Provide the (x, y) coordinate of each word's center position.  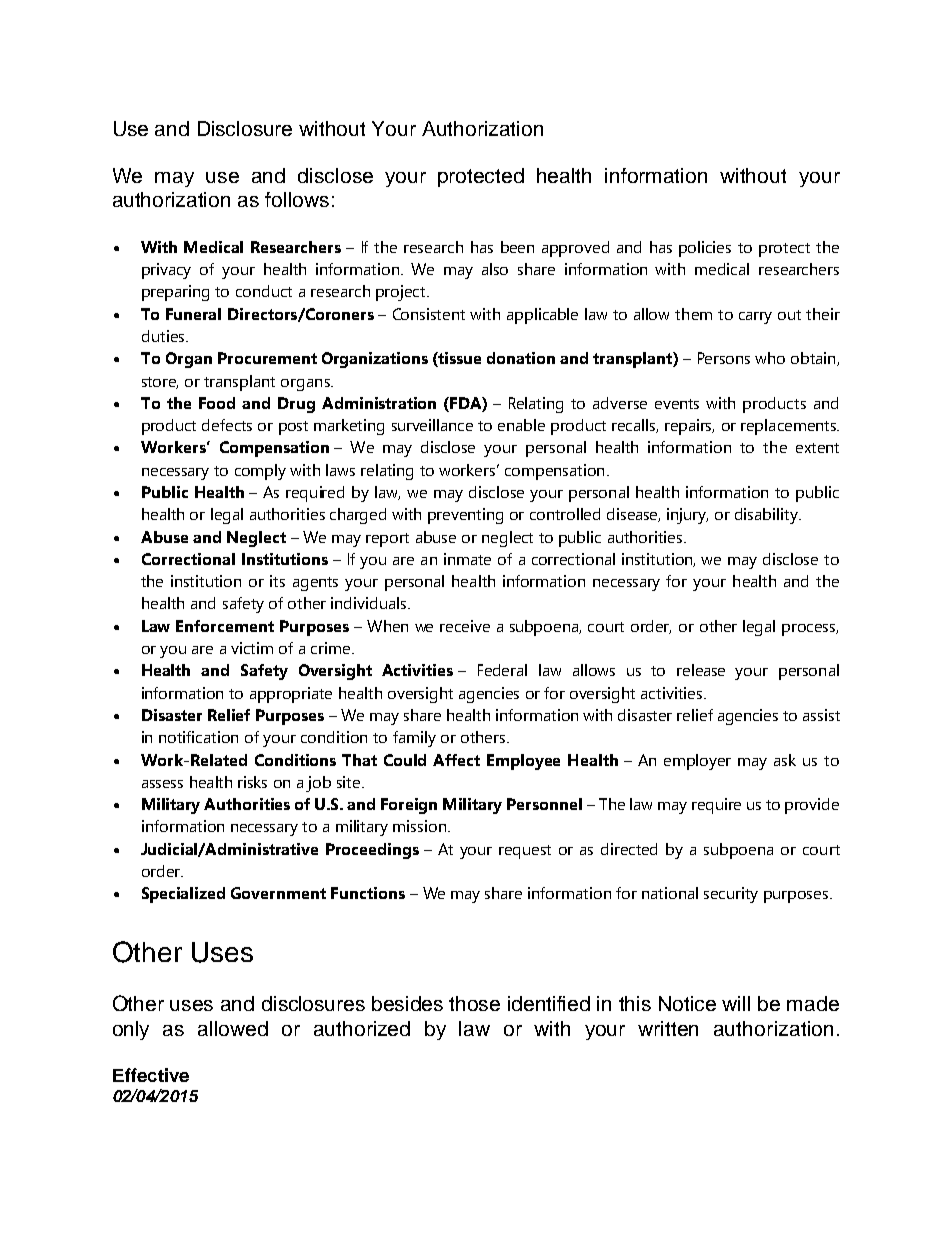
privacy (166, 271)
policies (705, 249)
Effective (151, 1075)
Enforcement (225, 626)
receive (465, 626)
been (517, 247)
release (701, 670)
